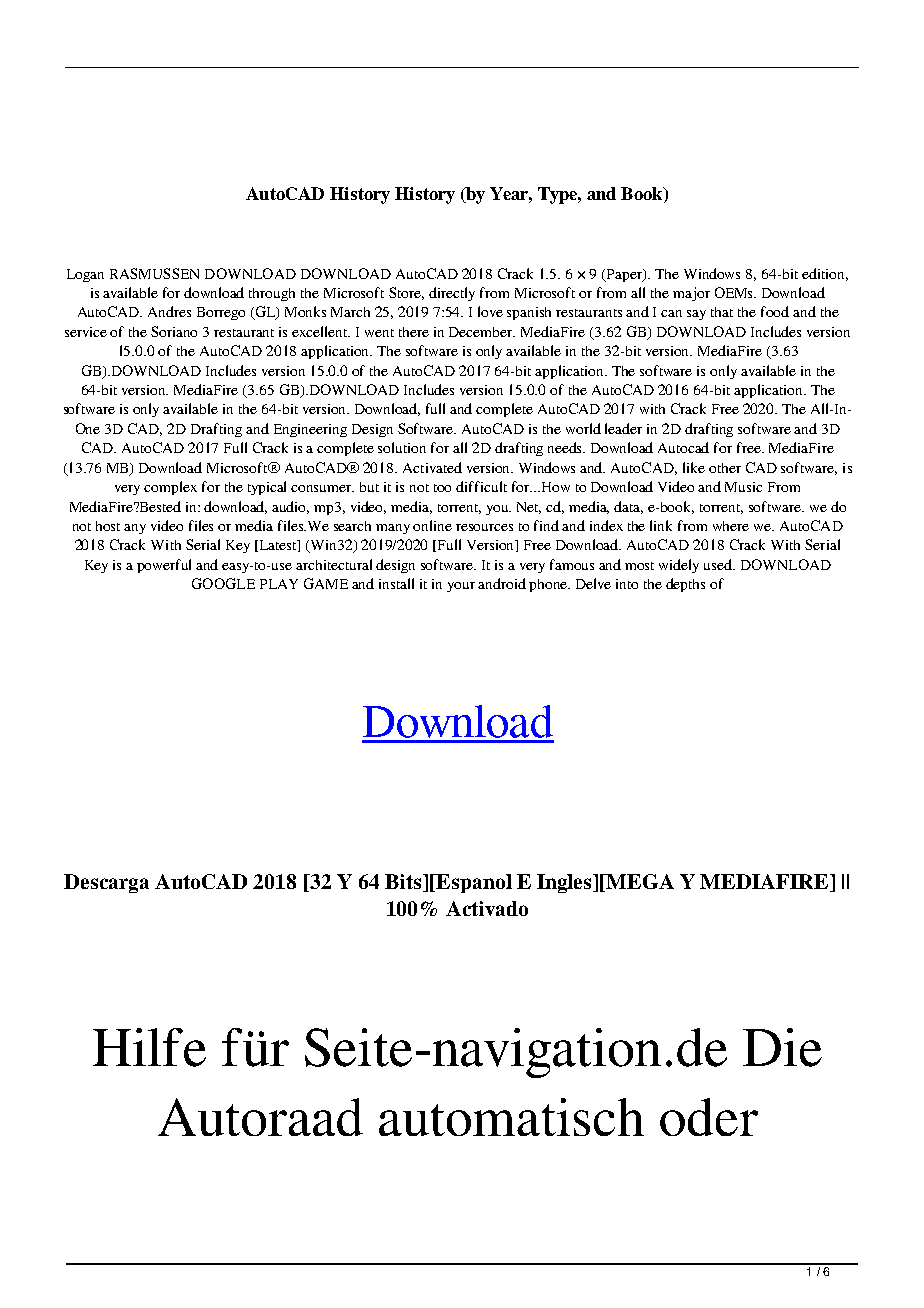 The height and width of the screenshot is (1308, 924). Describe the element at coordinates (782, 1047) in the screenshot. I see `Die` at that location.
